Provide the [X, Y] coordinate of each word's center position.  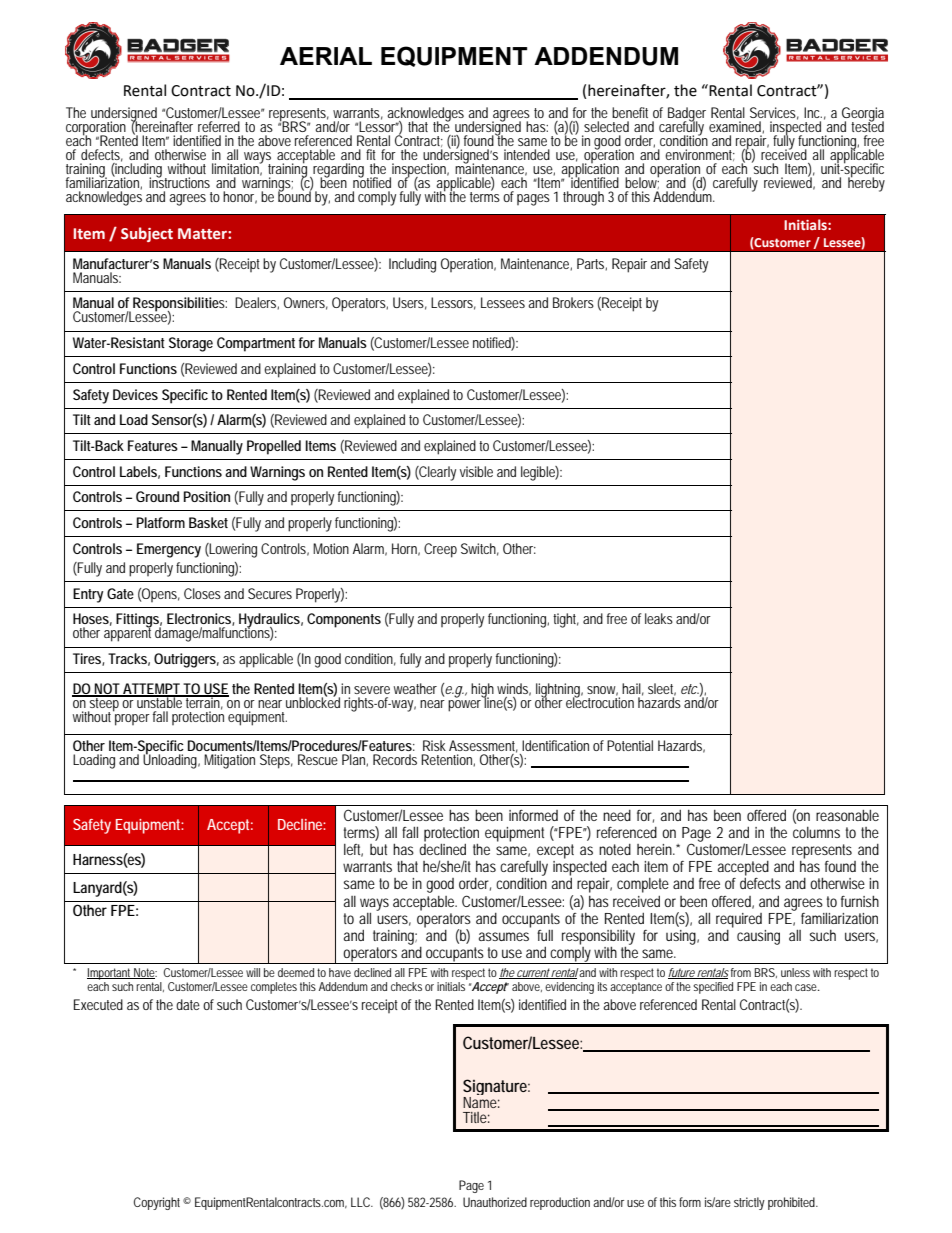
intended [527, 154]
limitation [237, 168]
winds [514, 689]
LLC [362, 1202]
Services [774, 113]
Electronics [200, 619]
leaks [659, 618]
